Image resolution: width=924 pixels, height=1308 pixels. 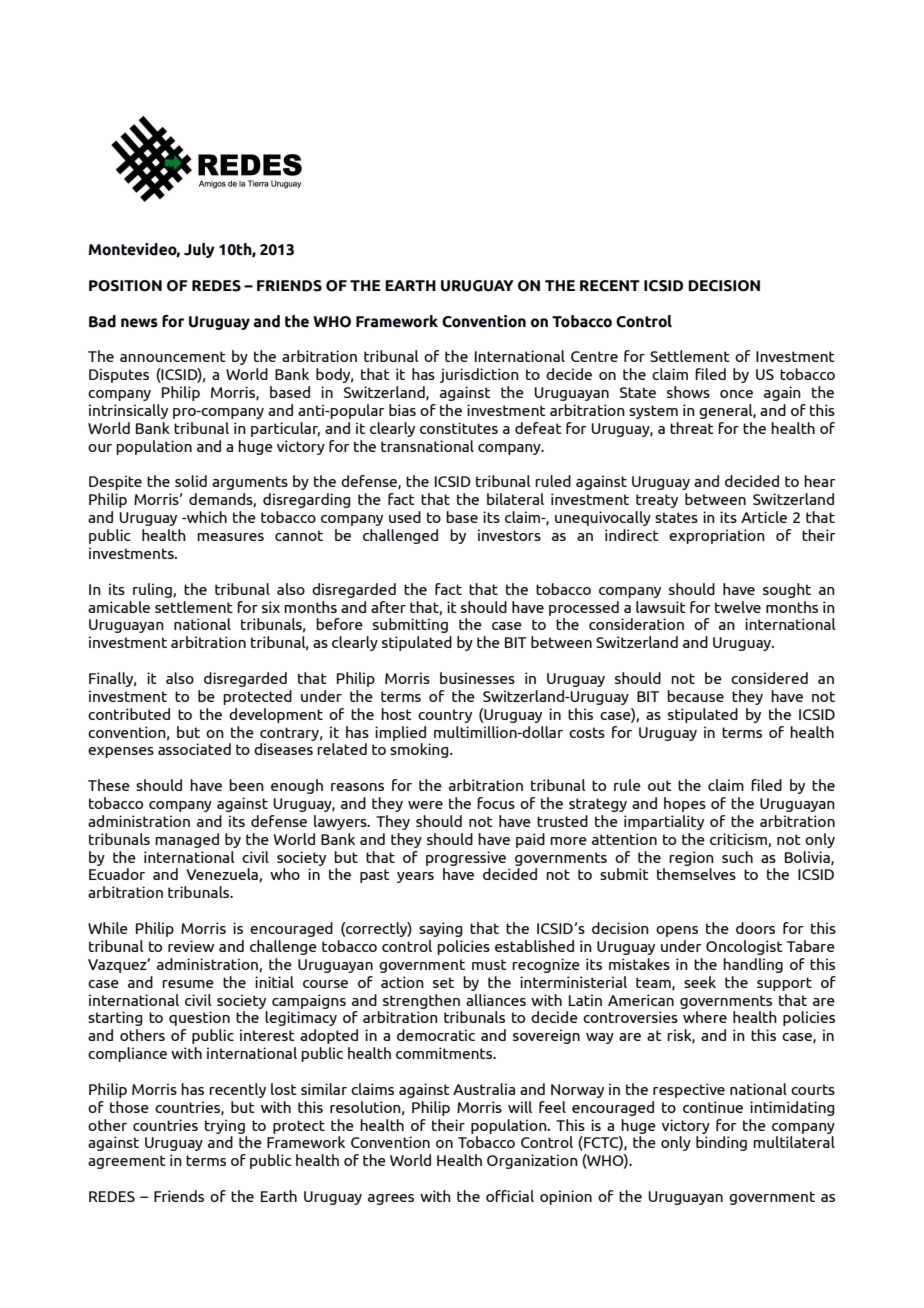 What do you see at coordinates (223, 875) in the screenshot?
I see `Venezuela` at bounding box center [223, 875].
